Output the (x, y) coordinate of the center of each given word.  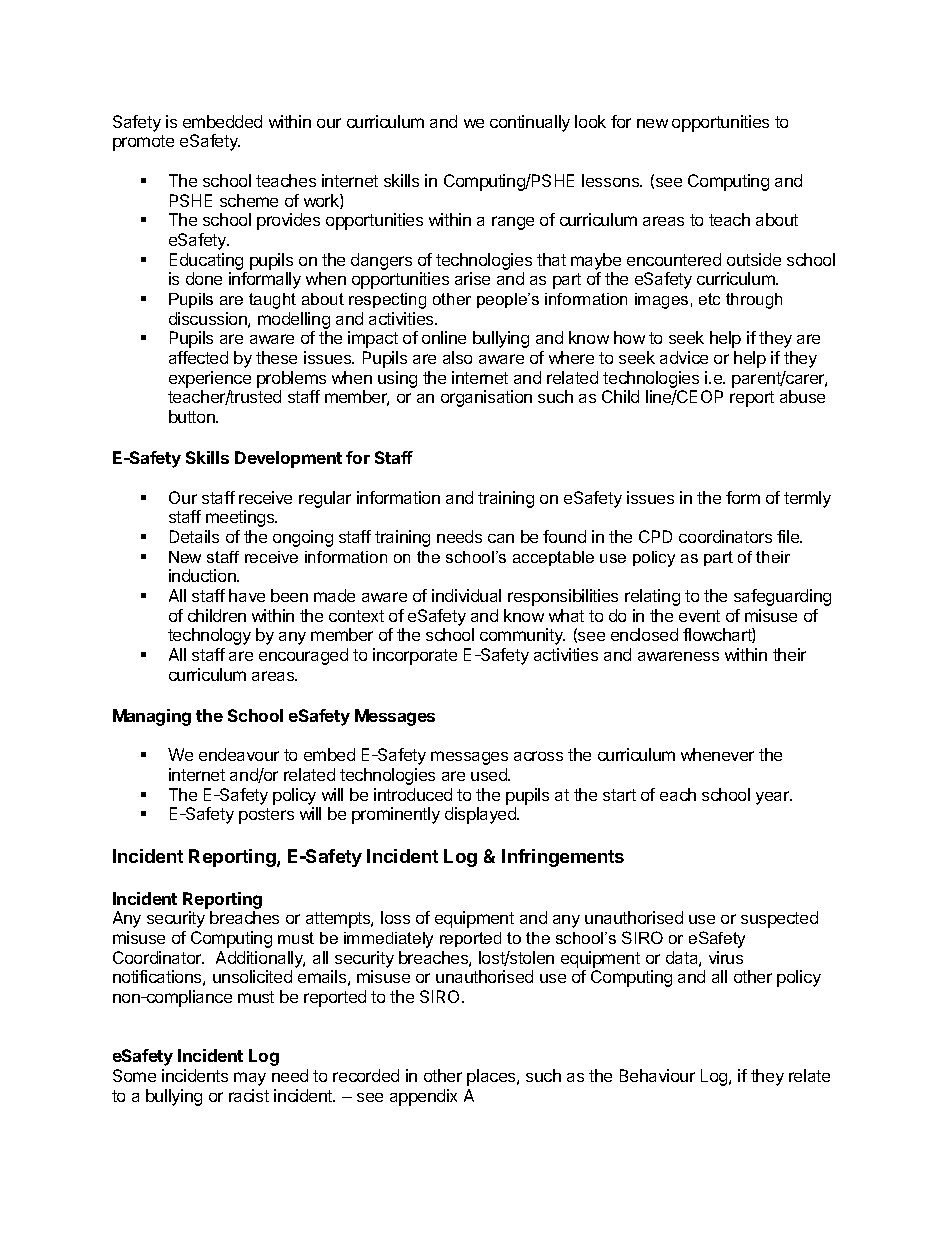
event (699, 616)
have (247, 595)
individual (466, 595)
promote (143, 143)
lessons (612, 180)
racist (249, 1095)
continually (530, 123)
